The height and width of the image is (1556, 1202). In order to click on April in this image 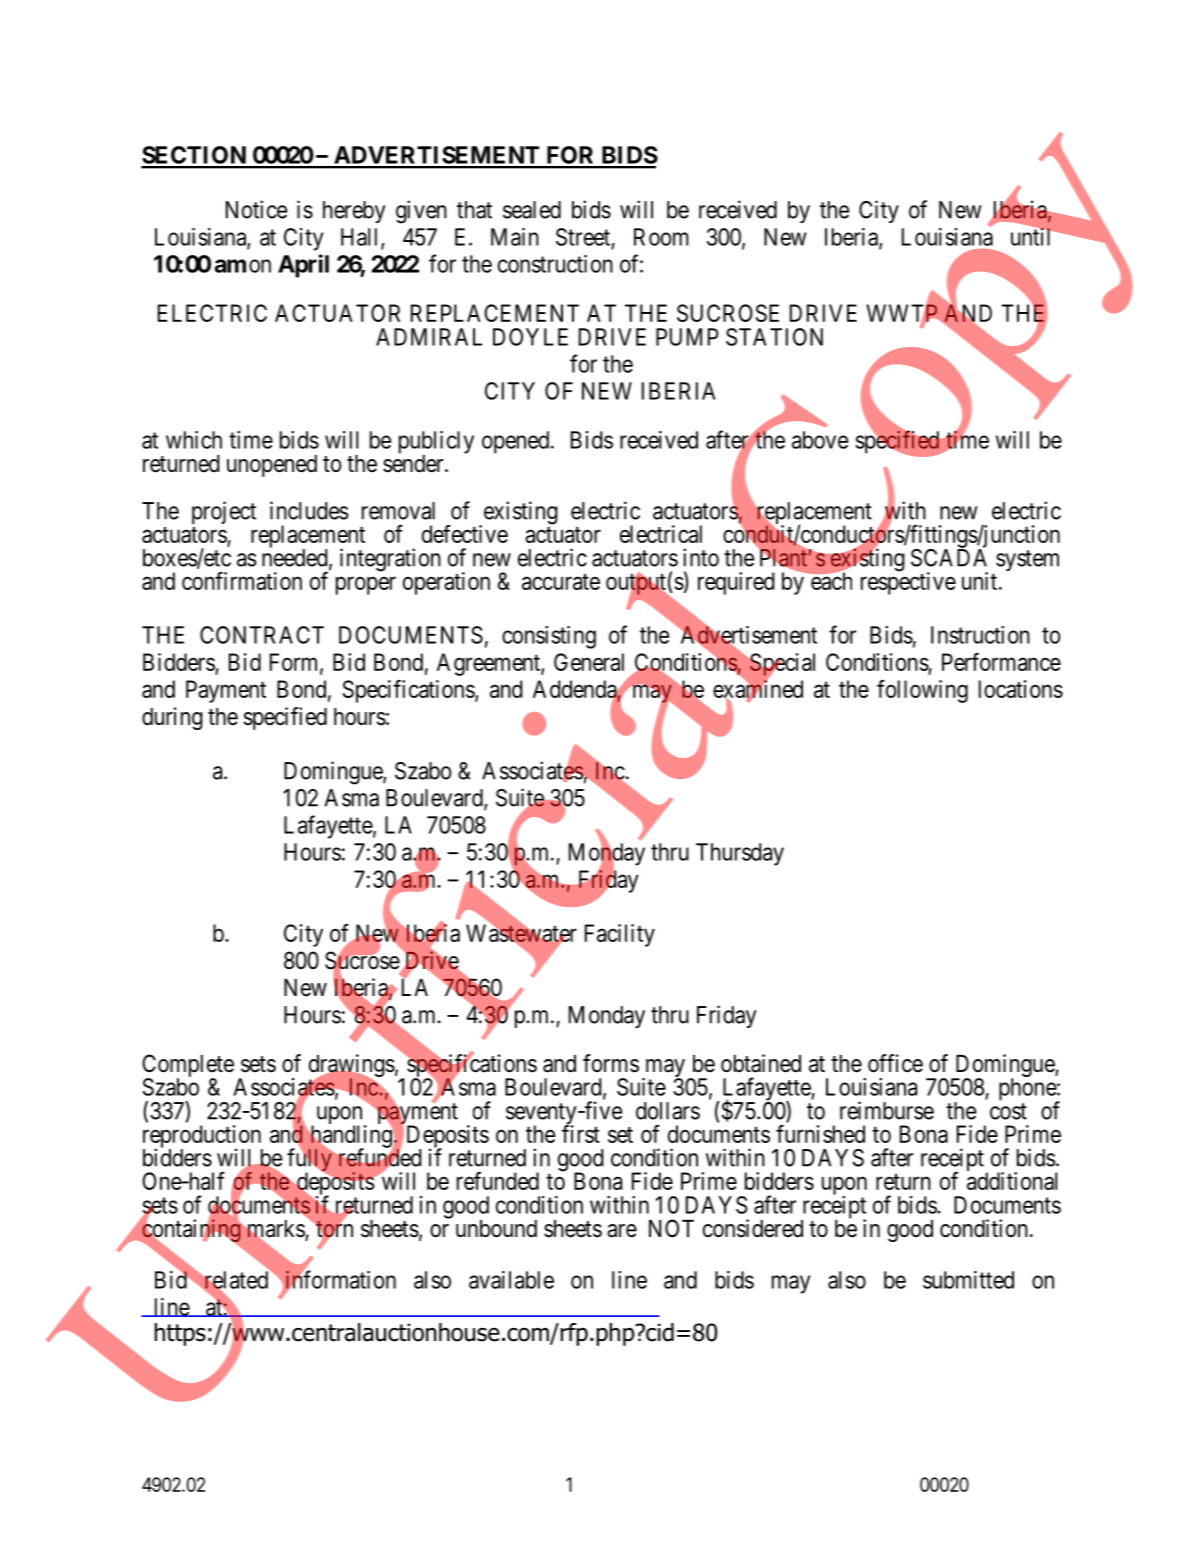, I will do `click(303, 266)`.
